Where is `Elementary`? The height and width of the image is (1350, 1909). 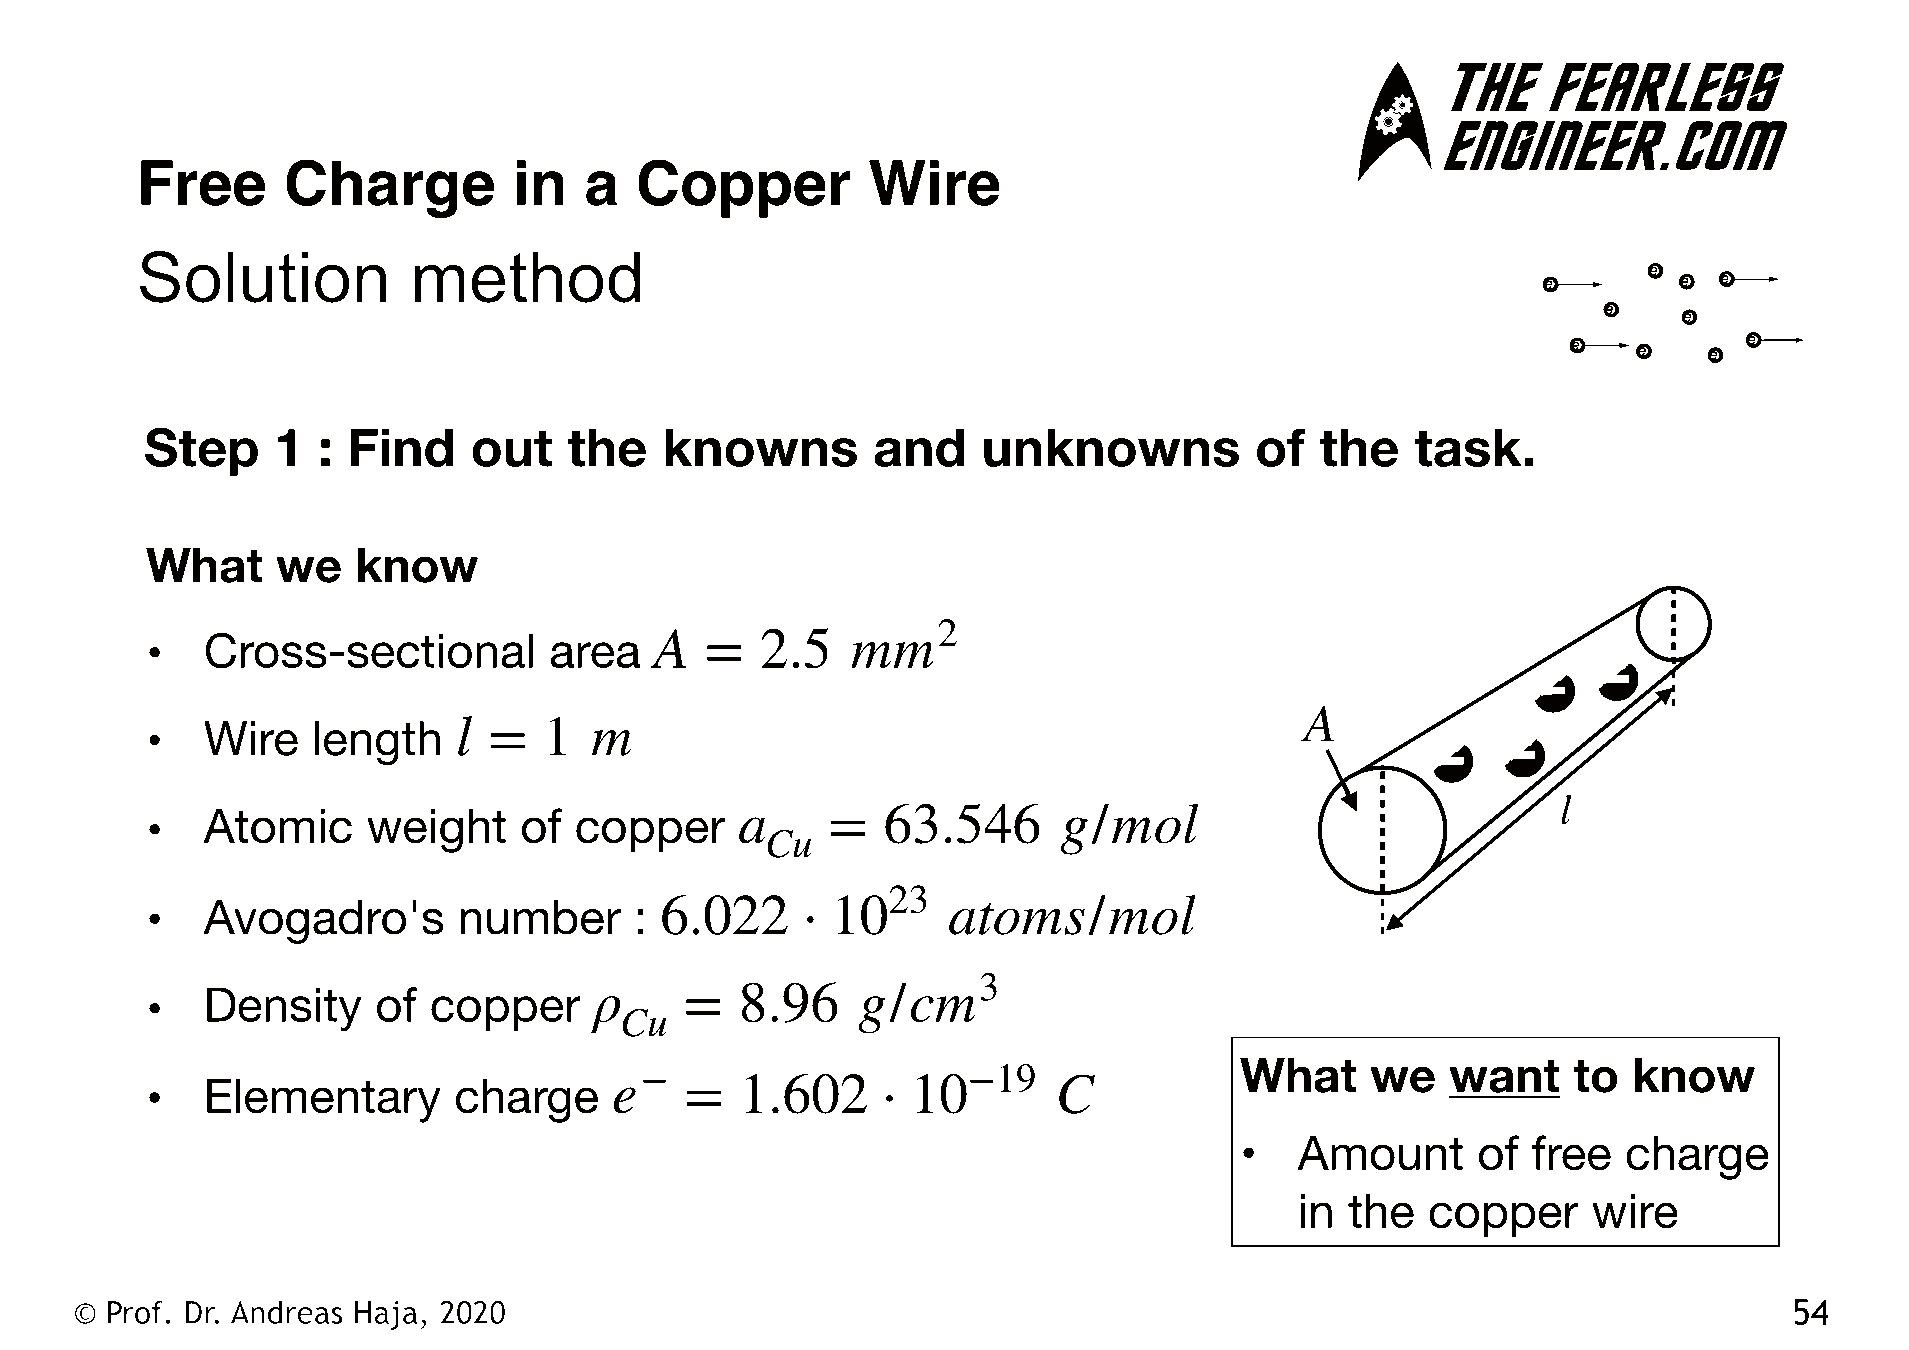 Elementary is located at coordinates (324, 1101).
